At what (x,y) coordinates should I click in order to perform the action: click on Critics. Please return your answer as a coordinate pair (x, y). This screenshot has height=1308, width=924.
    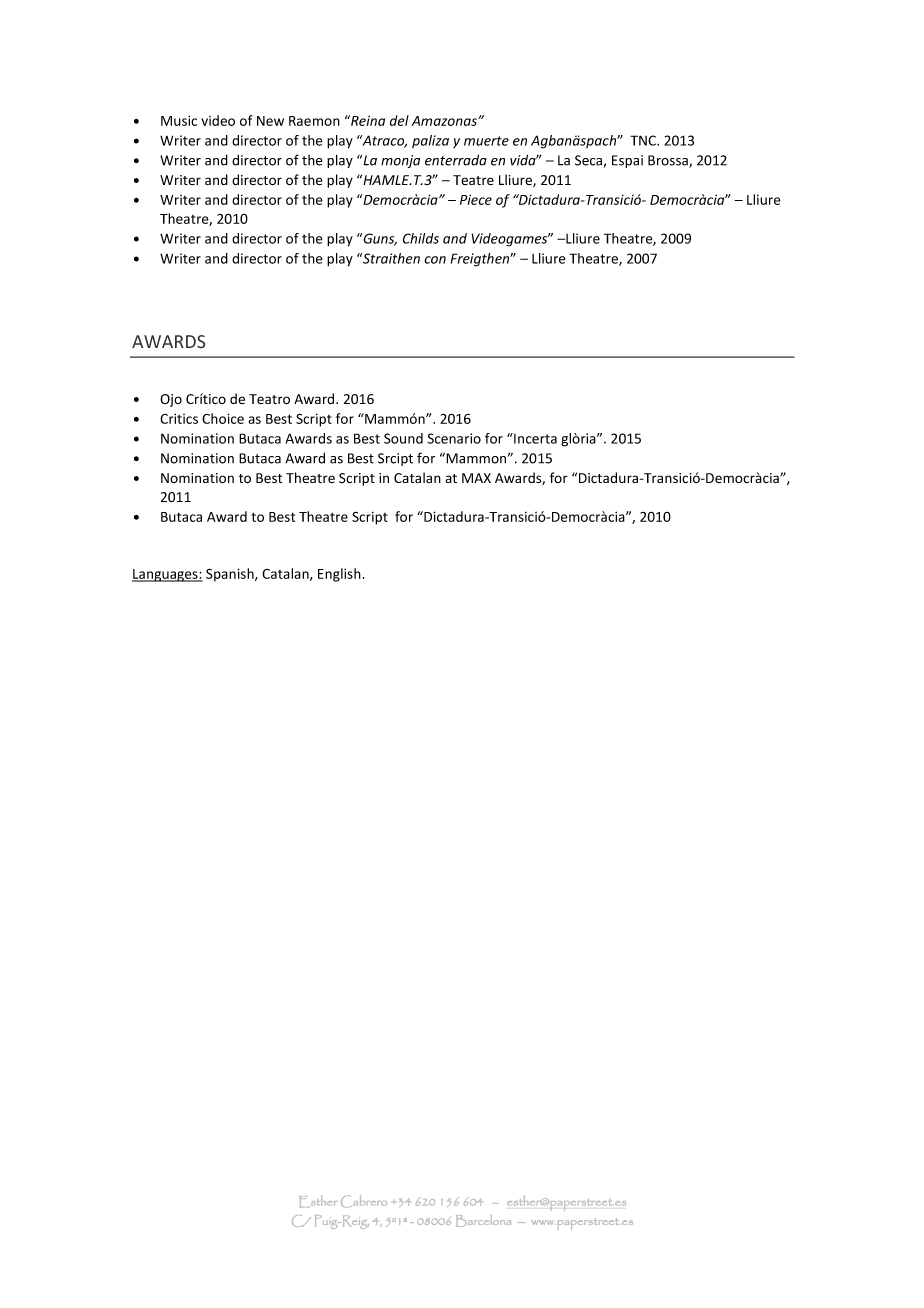
    Looking at the image, I should click on (179, 418).
